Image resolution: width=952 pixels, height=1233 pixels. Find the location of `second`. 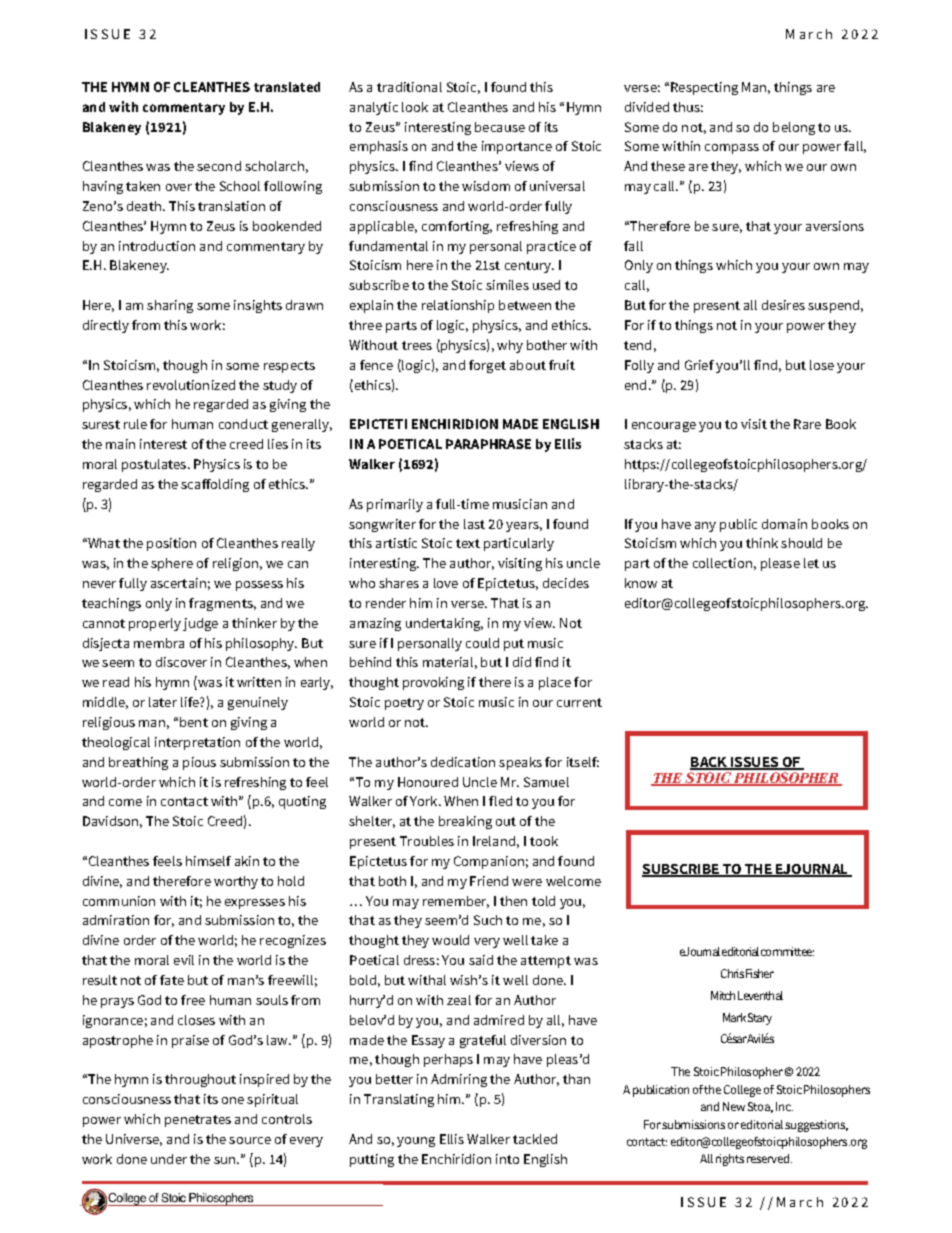

second is located at coordinates (219, 166).
